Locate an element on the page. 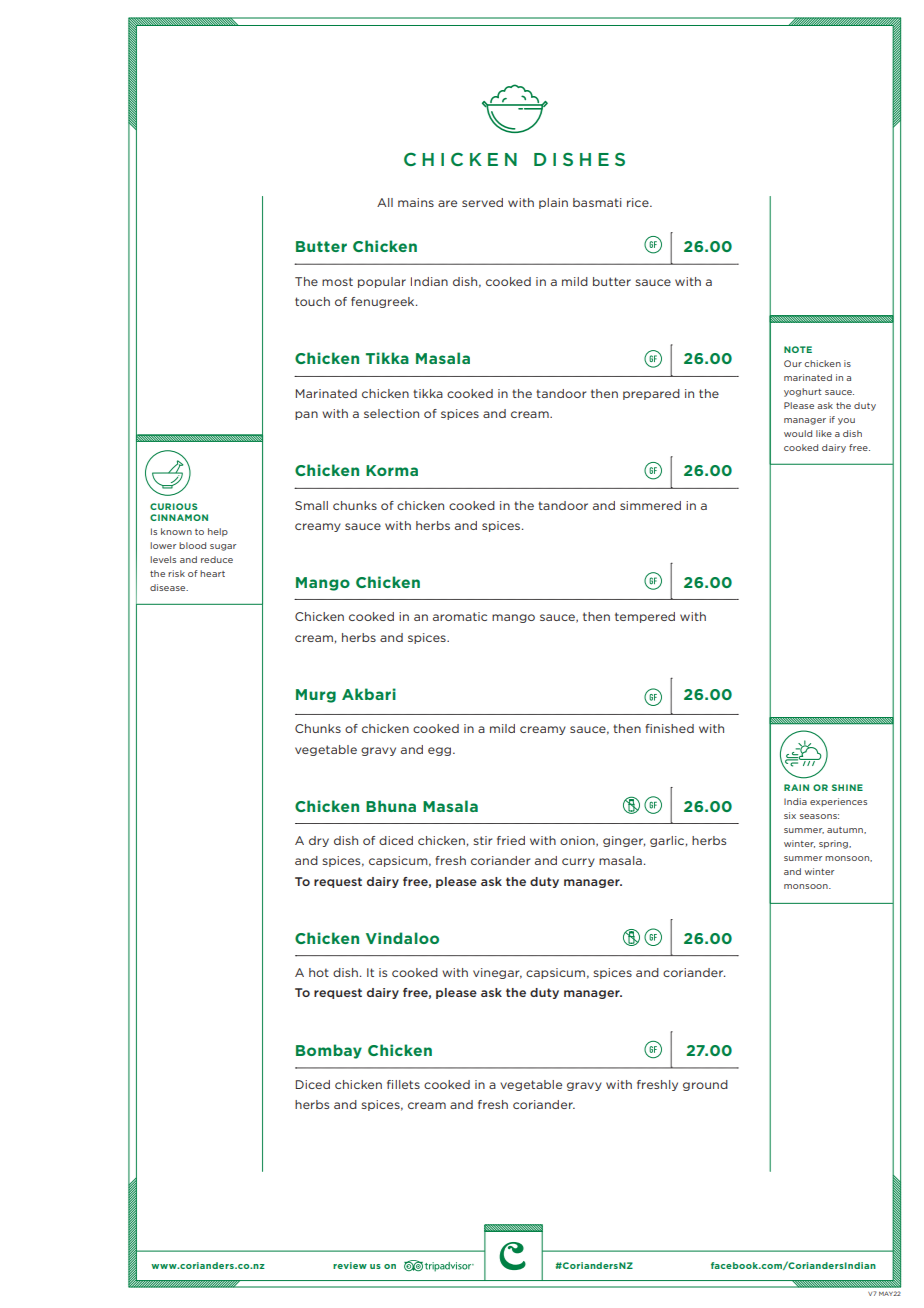 This page has width=924, height=1308. review is located at coordinates (350, 1265).
